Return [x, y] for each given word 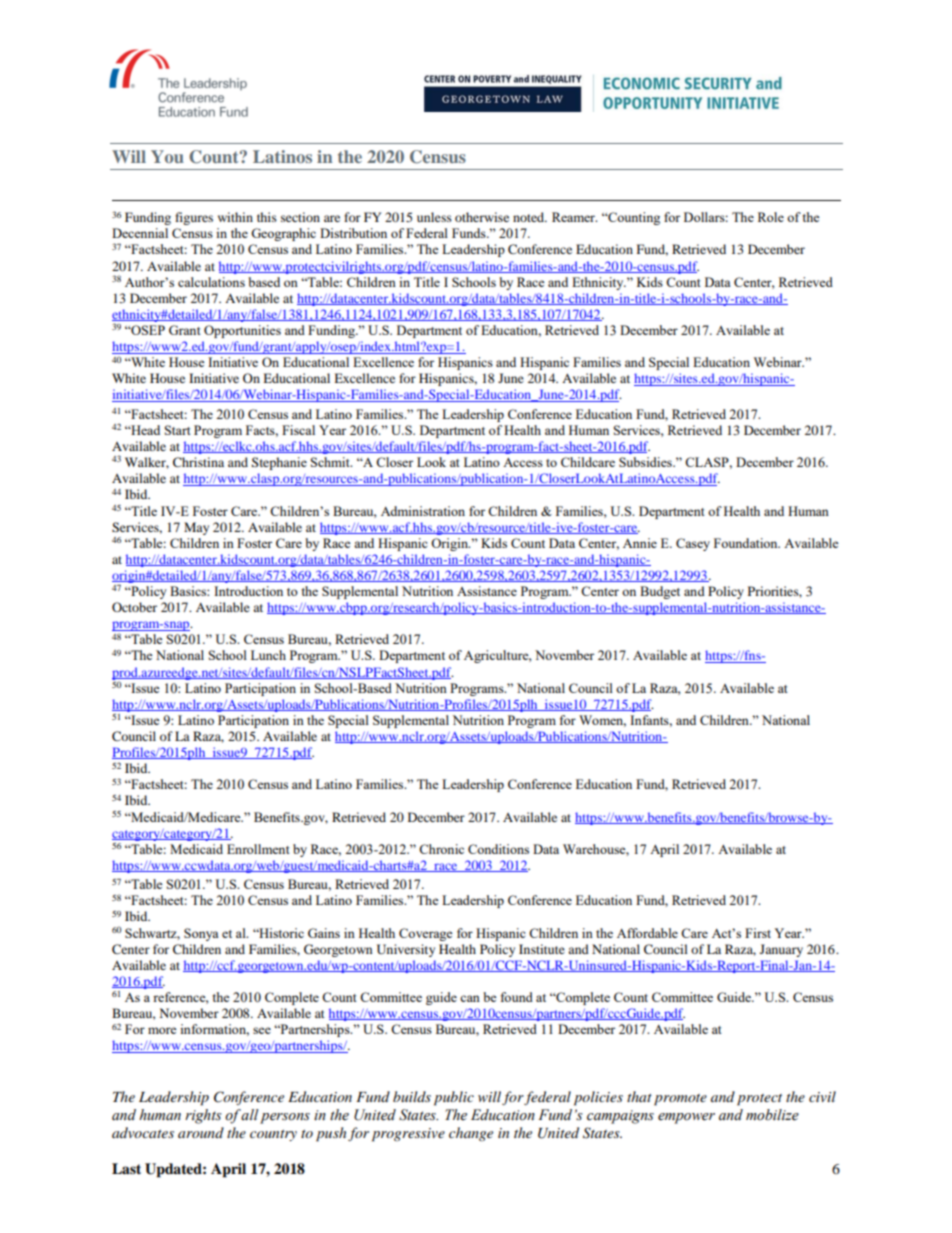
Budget [660, 592]
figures [194, 218]
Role [771, 217]
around [201, 1132]
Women [602, 721]
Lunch [268, 655]
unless [434, 217]
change [471, 1134]
